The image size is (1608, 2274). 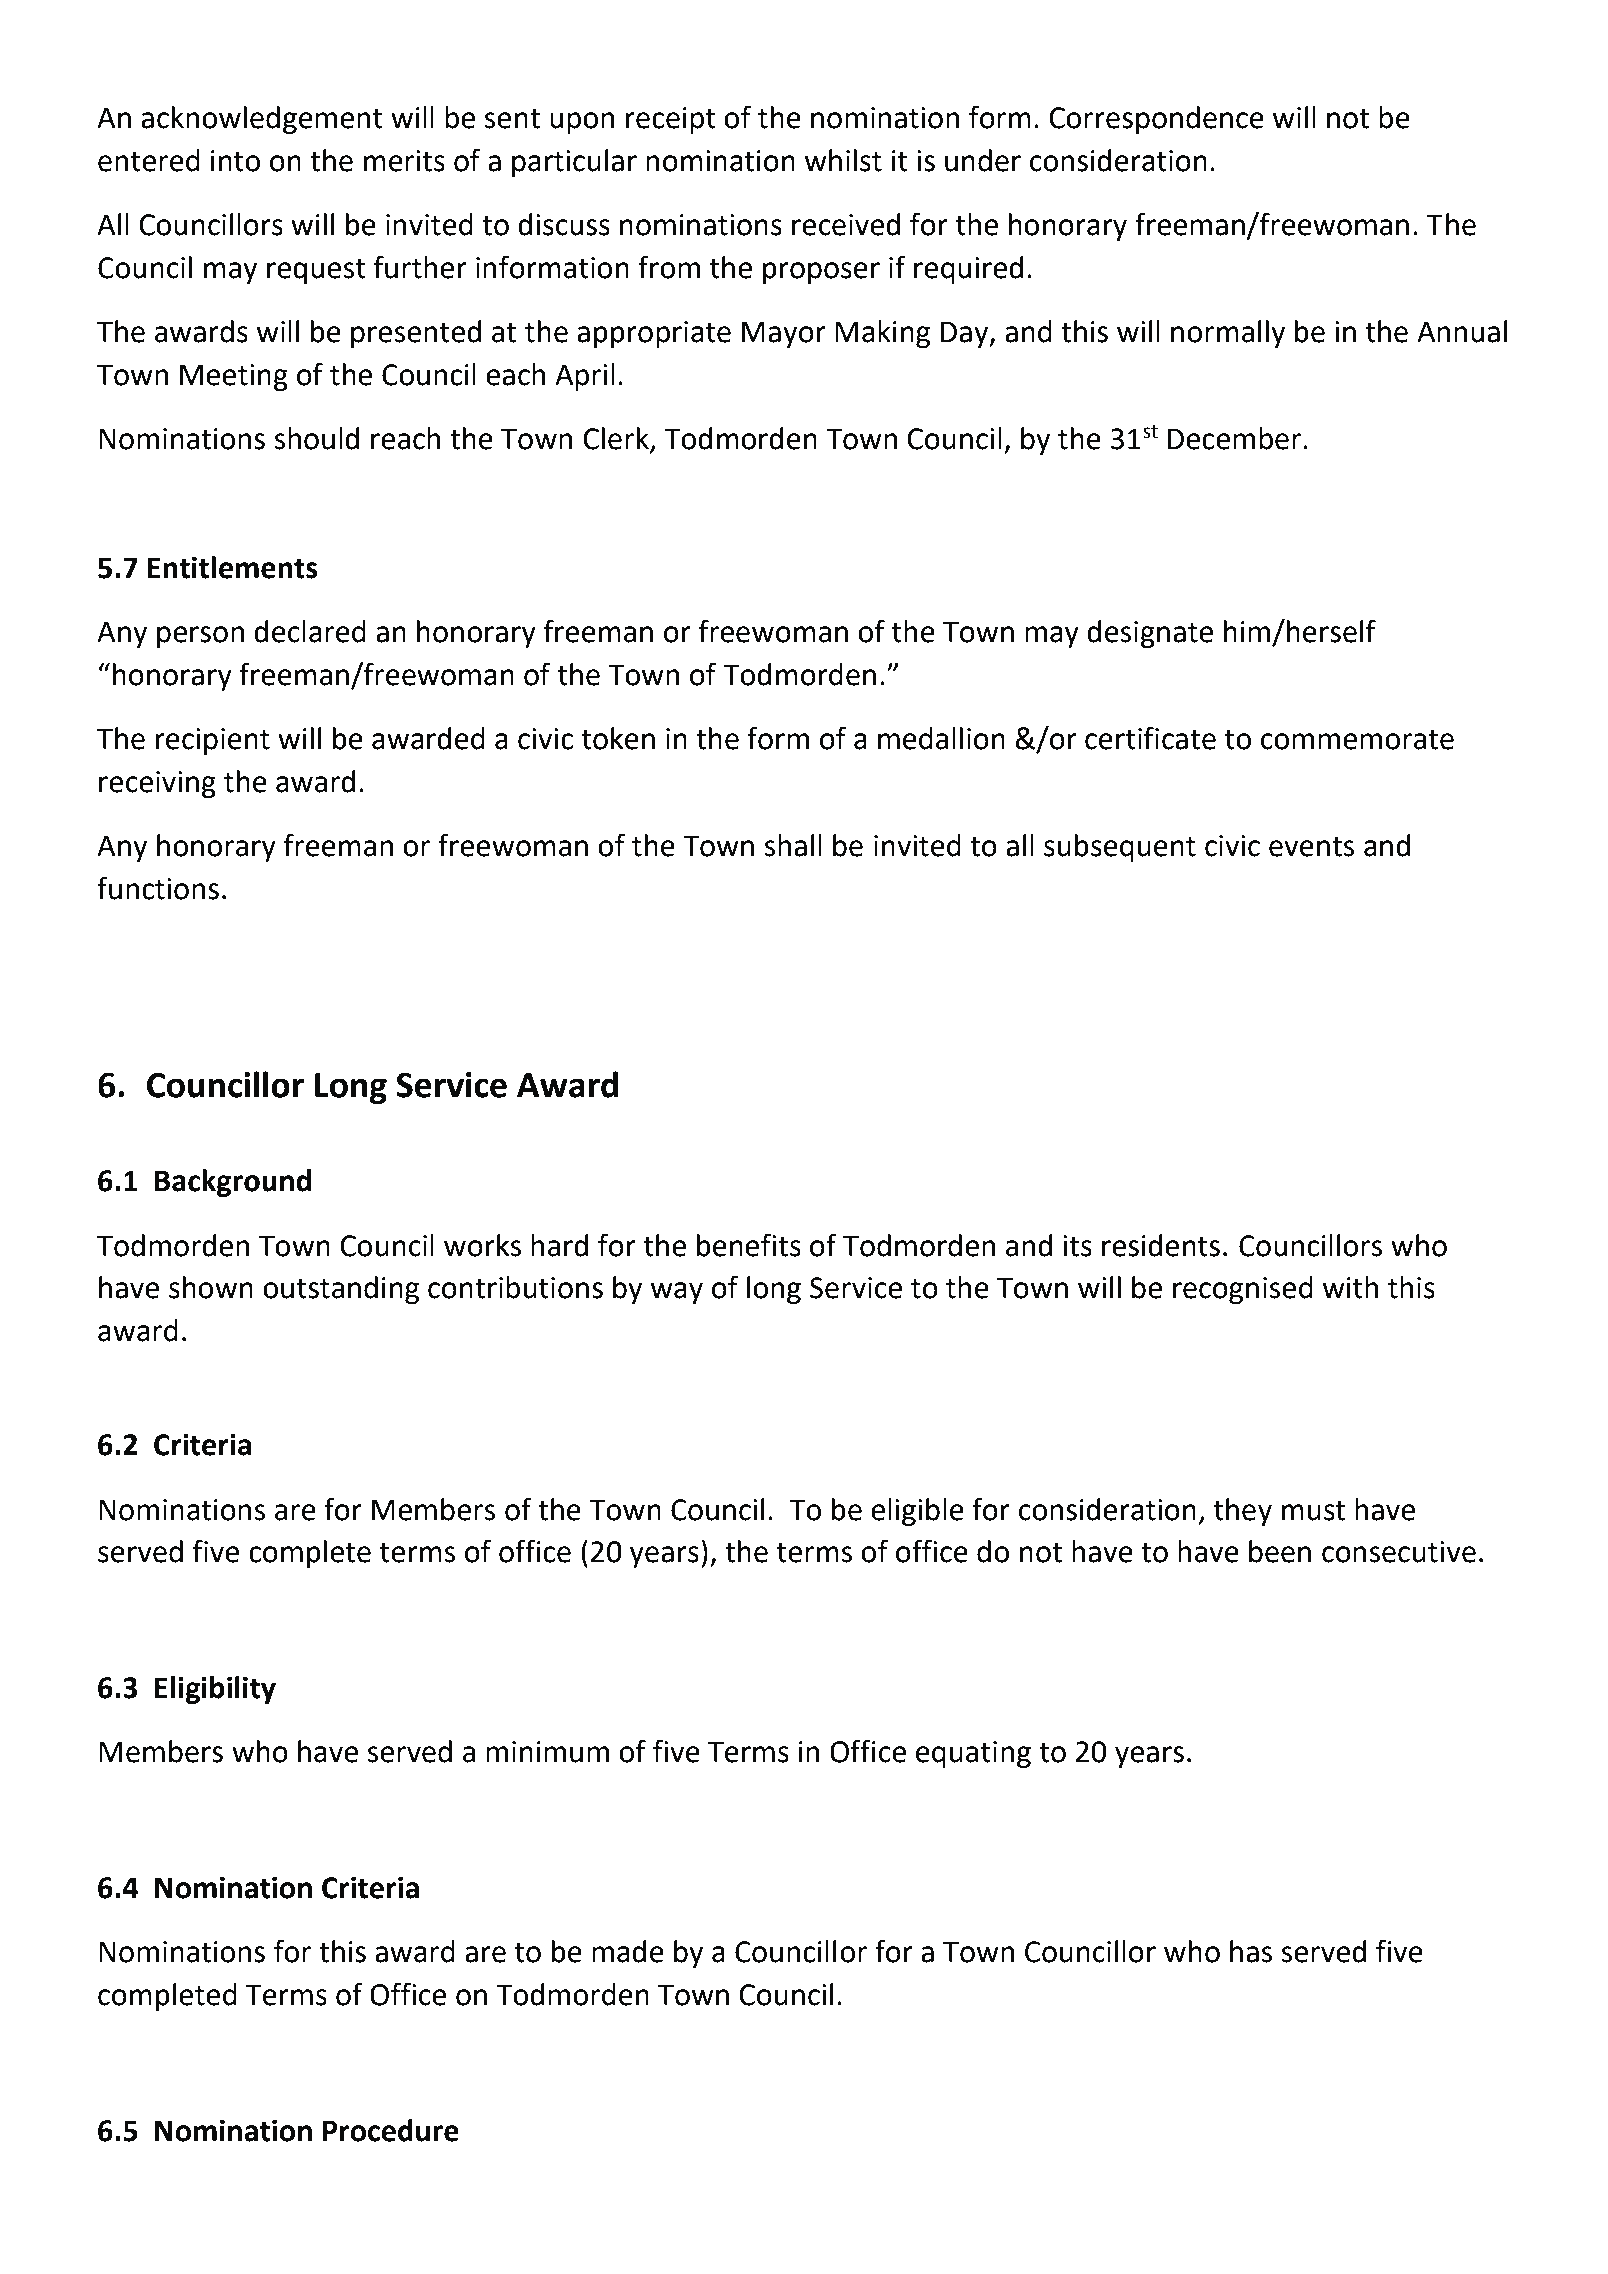 What do you see at coordinates (235, 161) in the page?
I see `into` at bounding box center [235, 161].
